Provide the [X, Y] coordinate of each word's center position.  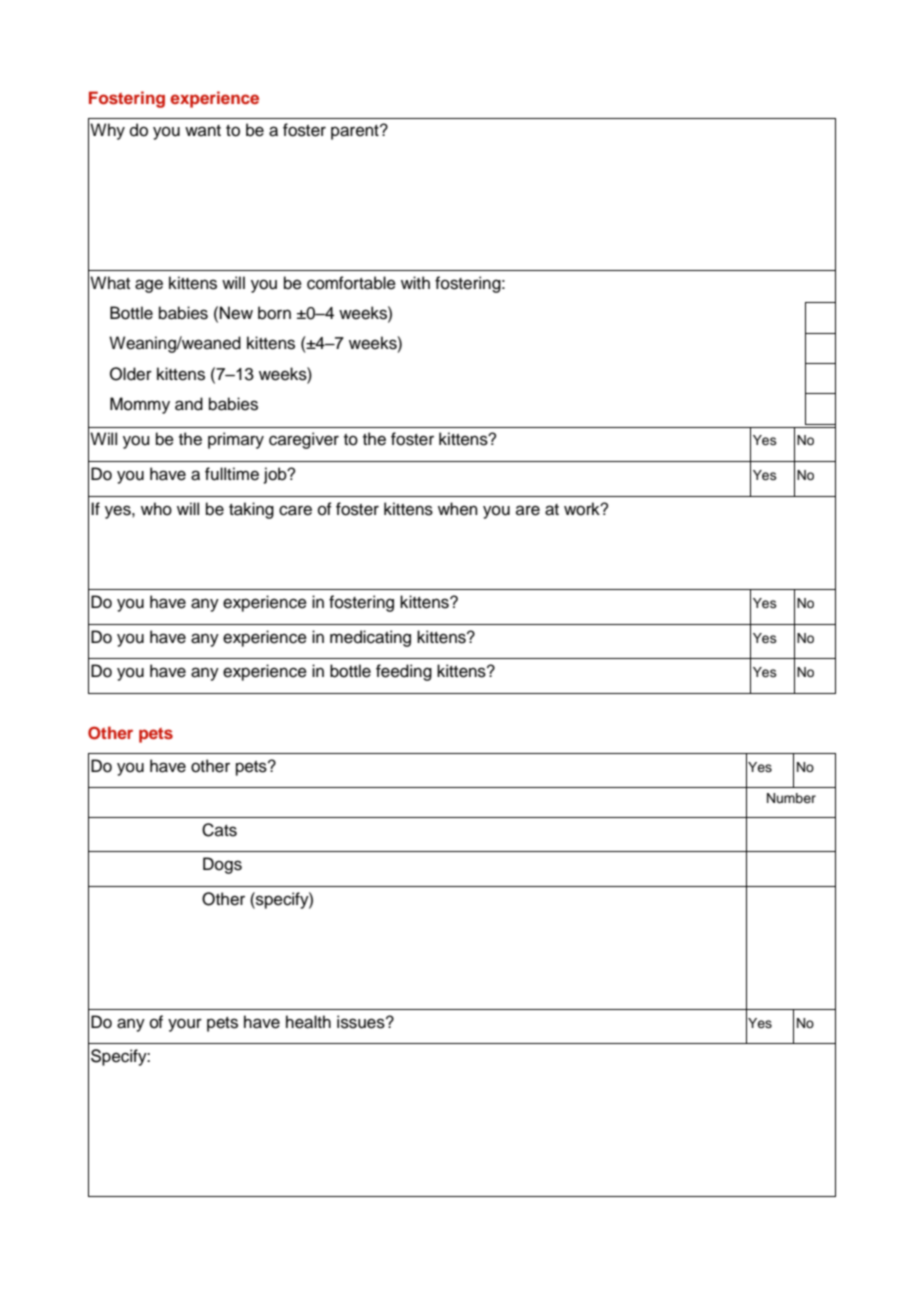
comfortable [351, 283]
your [185, 1025]
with [415, 282]
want [203, 130]
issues [362, 1022]
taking [251, 510]
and [189, 404]
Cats [219, 830]
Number [791, 798]
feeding [404, 672]
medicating [370, 638]
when [458, 509]
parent [356, 132]
